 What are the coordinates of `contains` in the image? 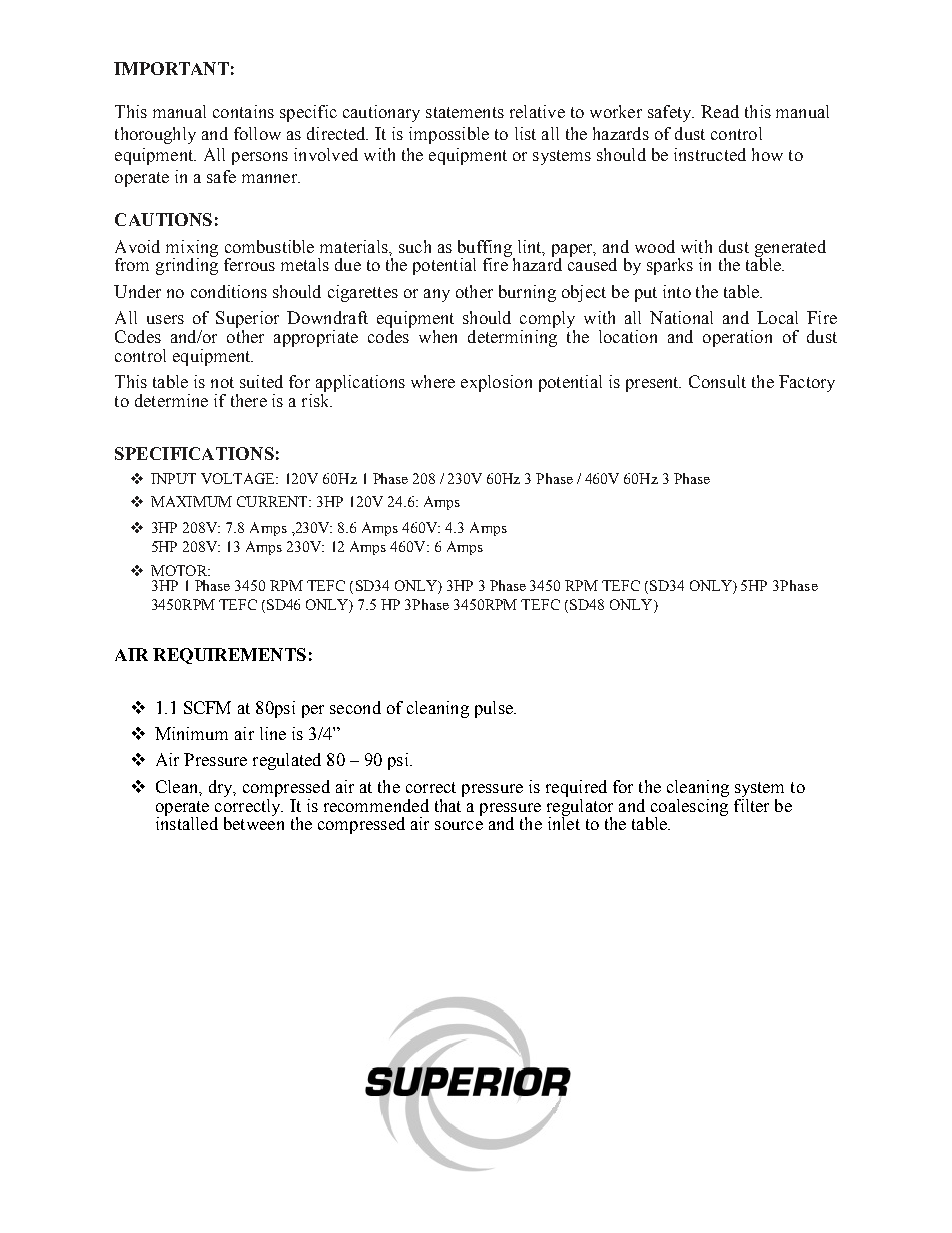 It's located at (243, 111).
